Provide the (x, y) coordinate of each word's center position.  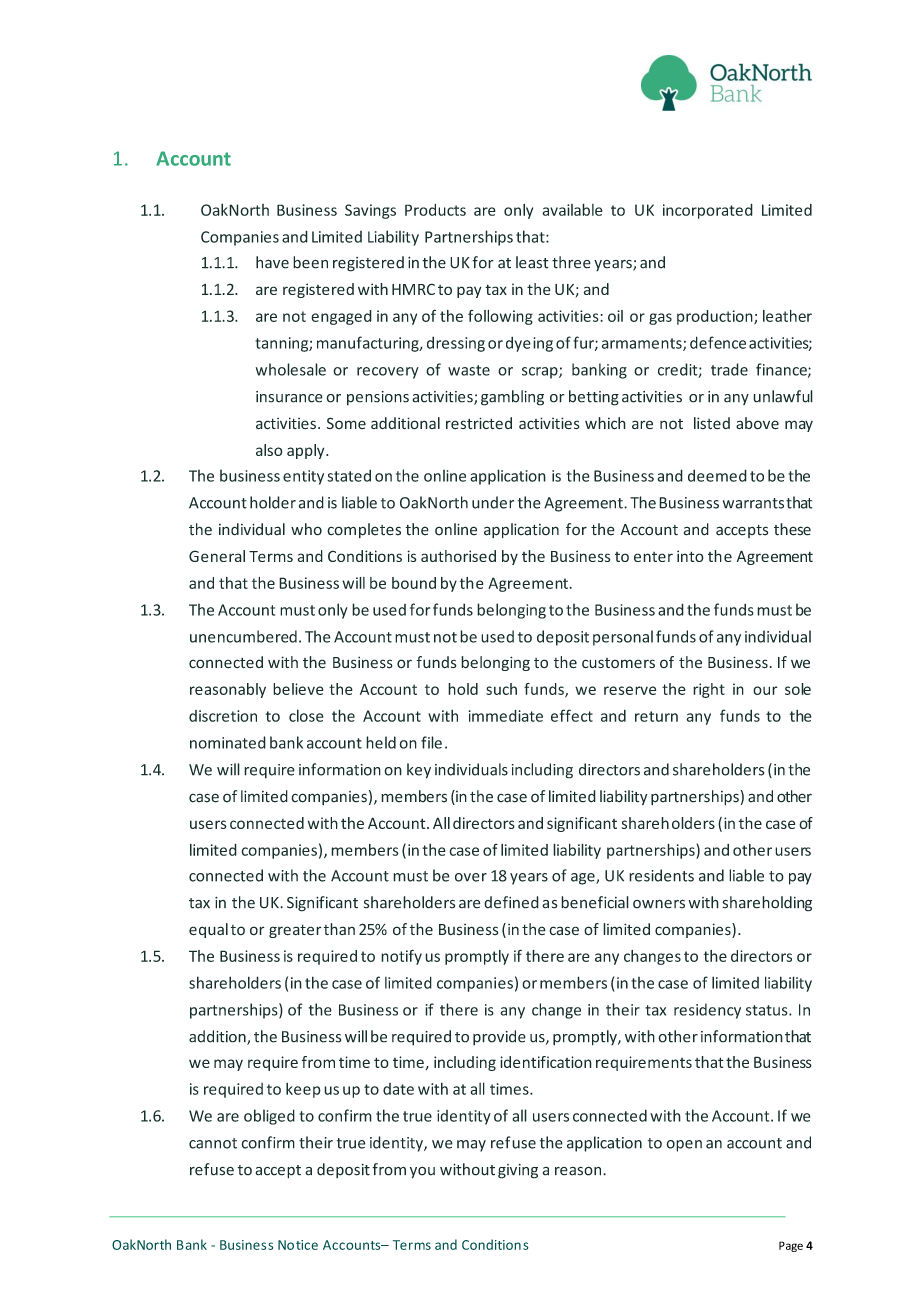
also (269, 450)
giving (518, 1171)
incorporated (708, 211)
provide (499, 1037)
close (306, 715)
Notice (298, 1245)
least (532, 262)
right (709, 690)
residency (707, 1011)
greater (295, 931)
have (272, 262)
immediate (506, 715)
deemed (717, 475)
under (493, 502)
